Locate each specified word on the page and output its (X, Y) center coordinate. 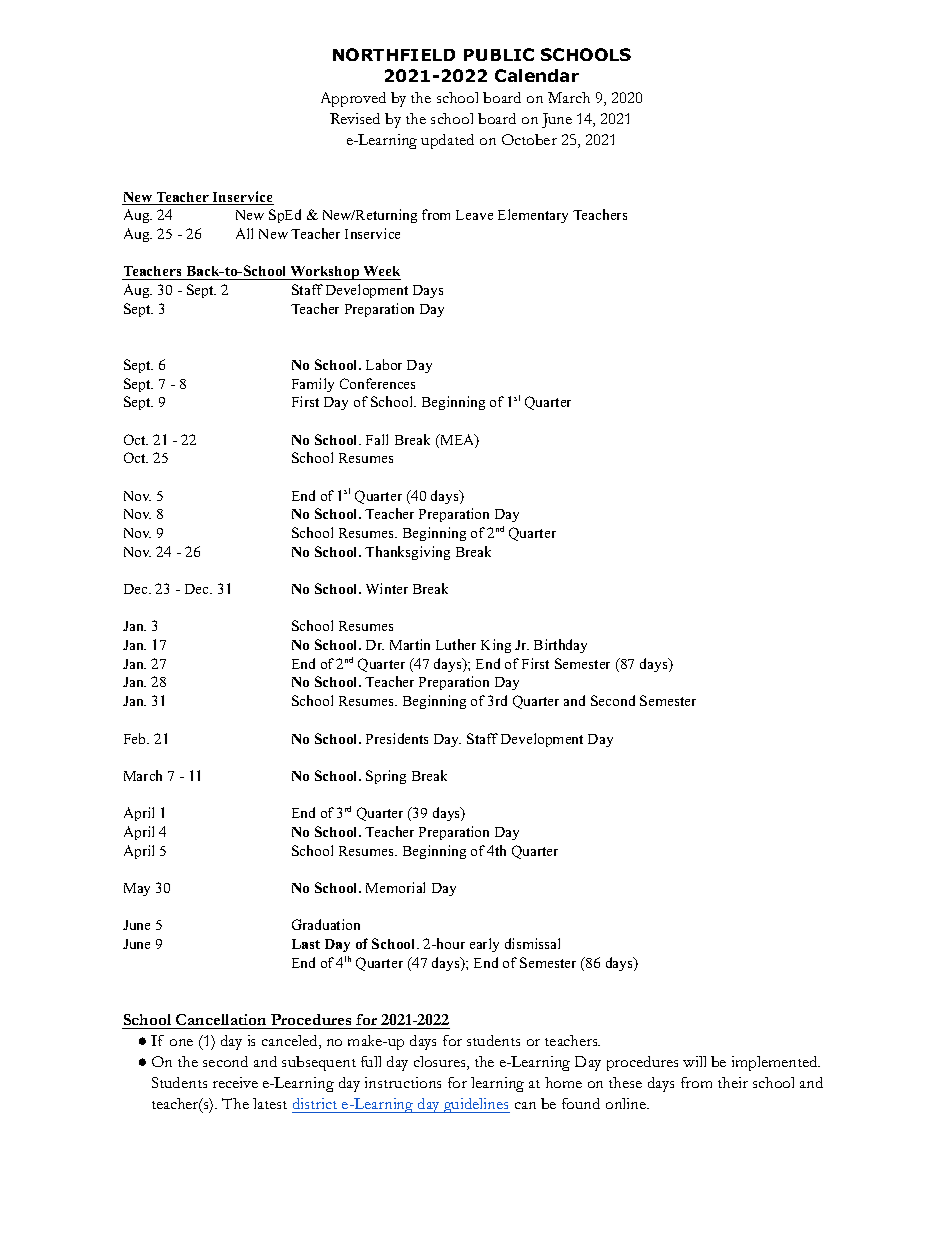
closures (441, 1063)
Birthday (560, 646)
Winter (387, 588)
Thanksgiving (407, 553)
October (529, 139)
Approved (353, 99)
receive (235, 1082)
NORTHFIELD (394, 54)
